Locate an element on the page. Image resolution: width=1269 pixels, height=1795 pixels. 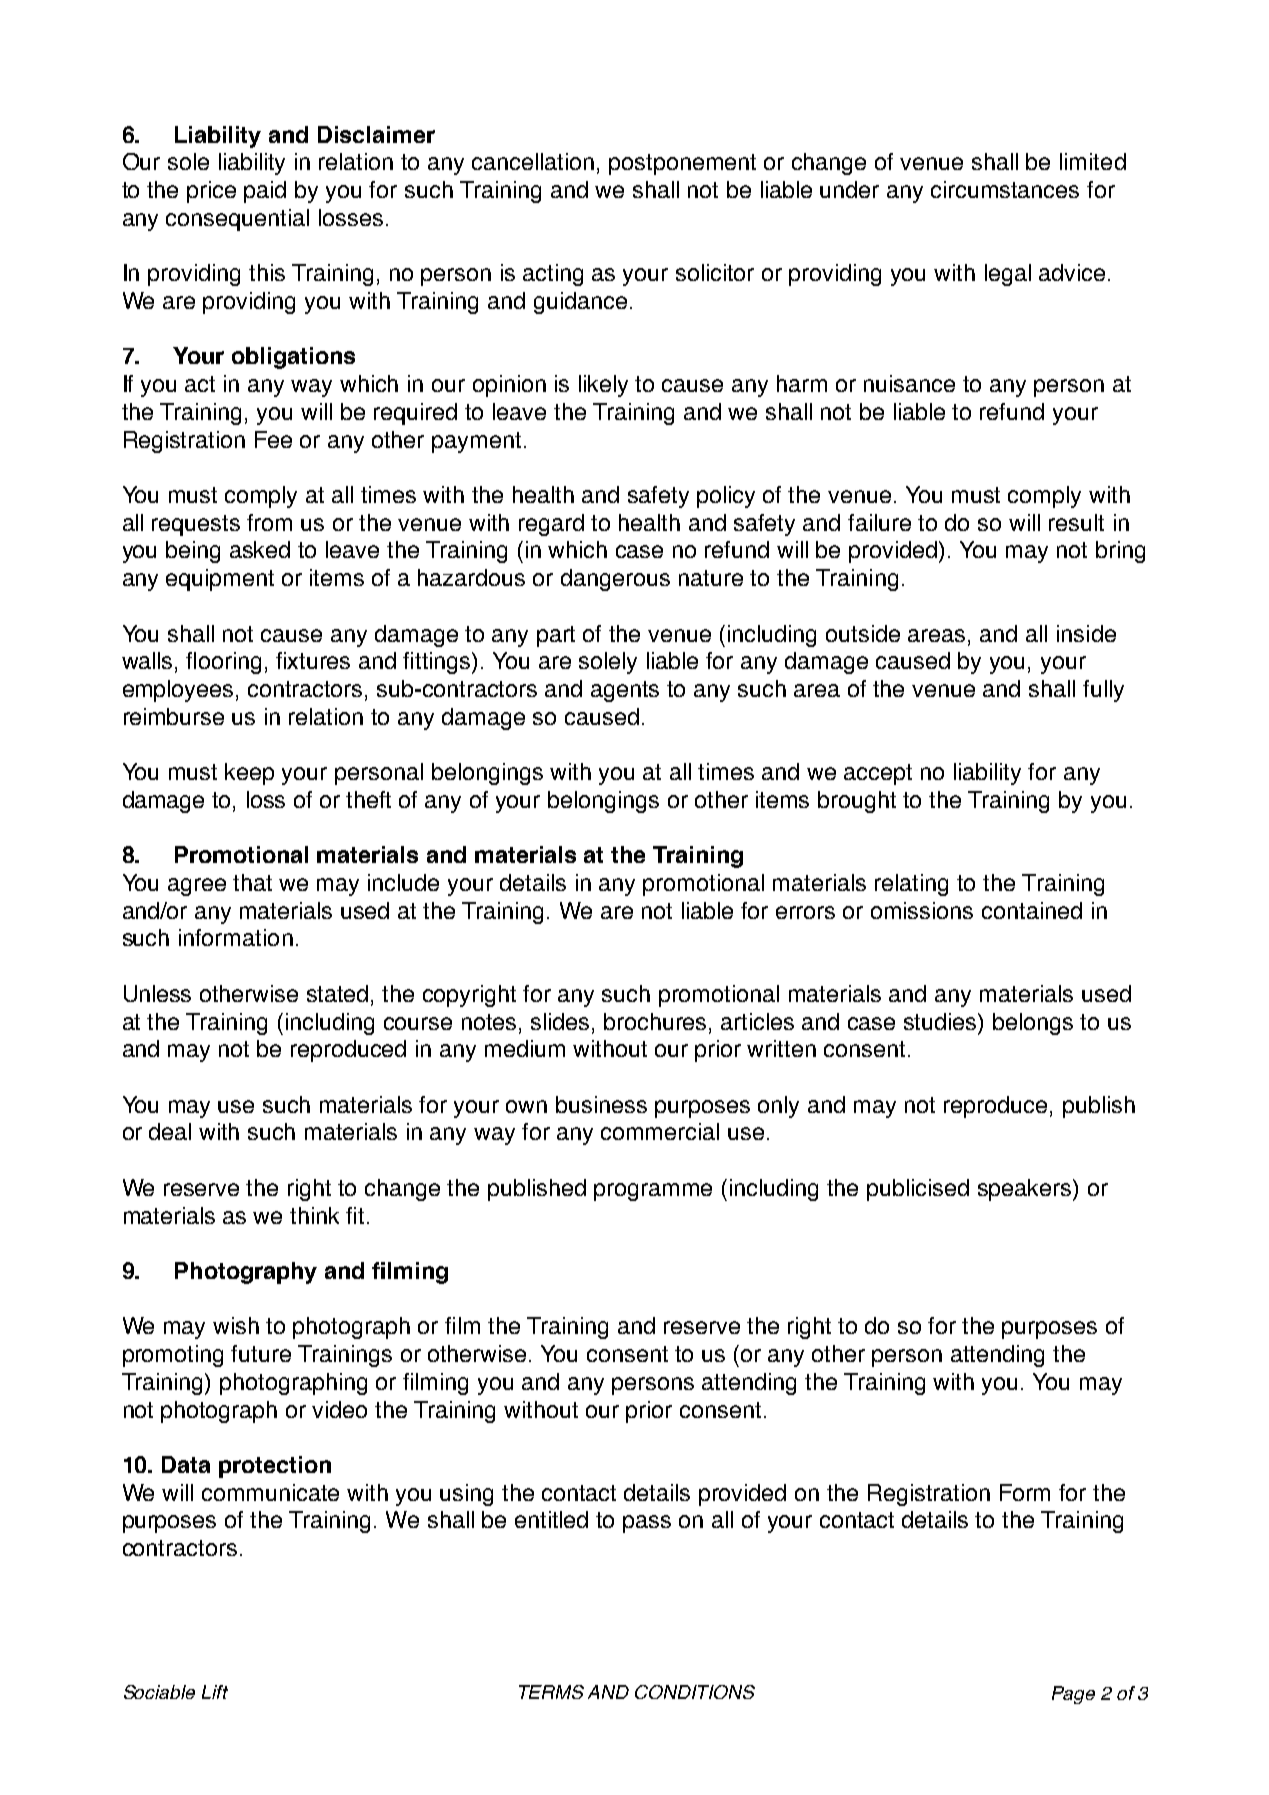
circumstances is located at coordinates (1005, 189).
